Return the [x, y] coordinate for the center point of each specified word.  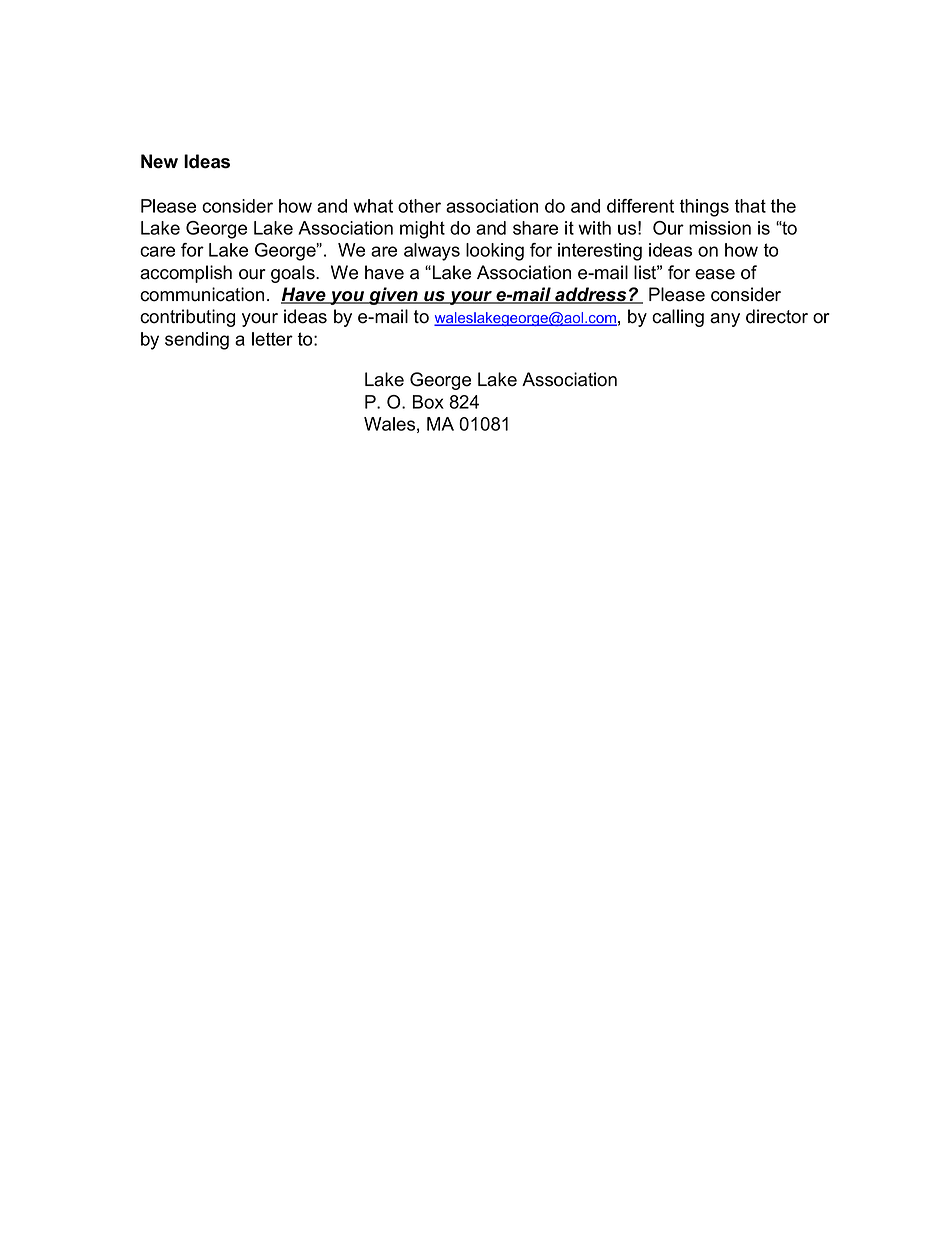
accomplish [186, 274]
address [591, 295]
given [393, 296]
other [419, 206]
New [159, 161]
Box [428, 402]
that [750, 206]
